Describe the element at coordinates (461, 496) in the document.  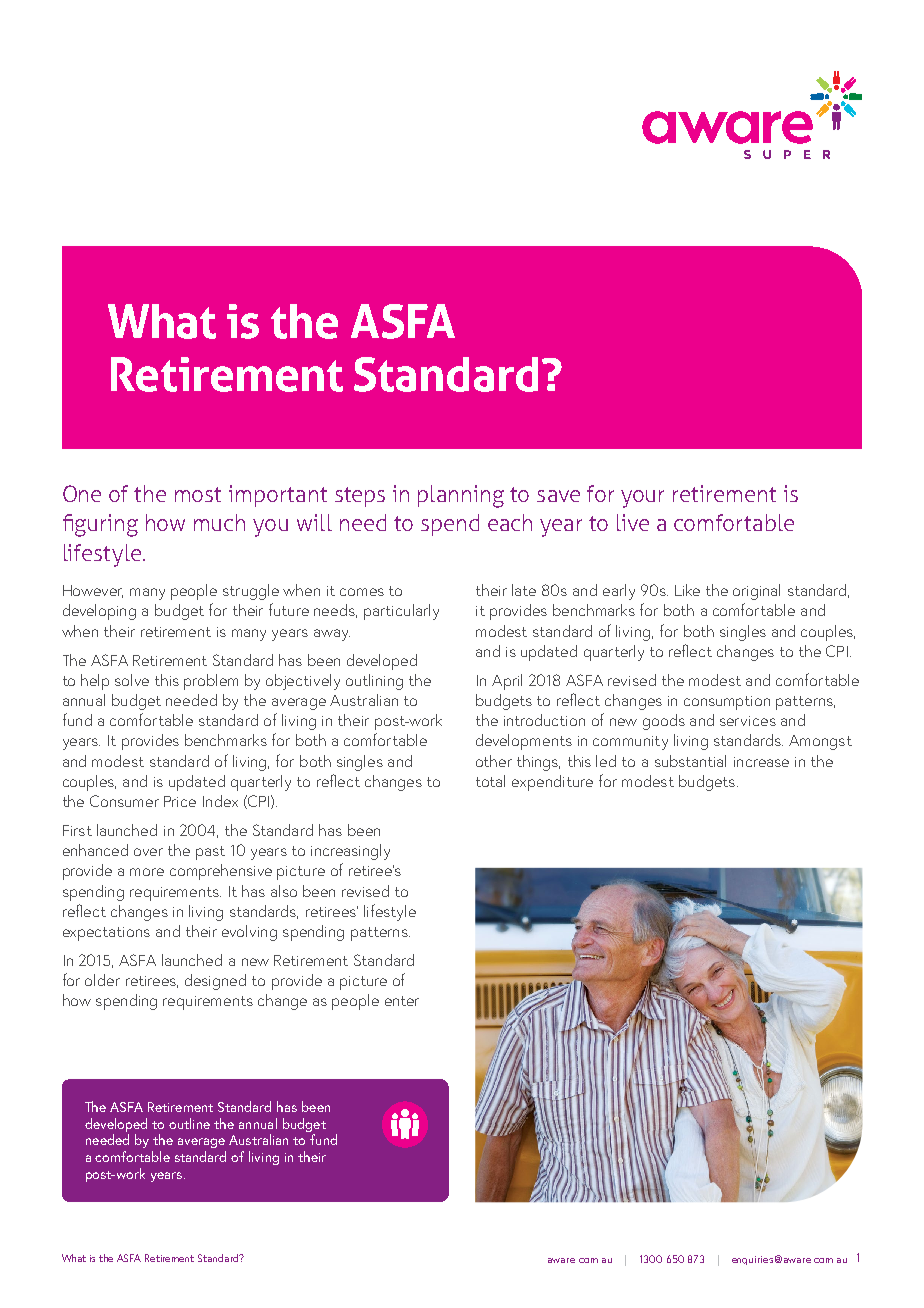
I see `planning` at that location.
